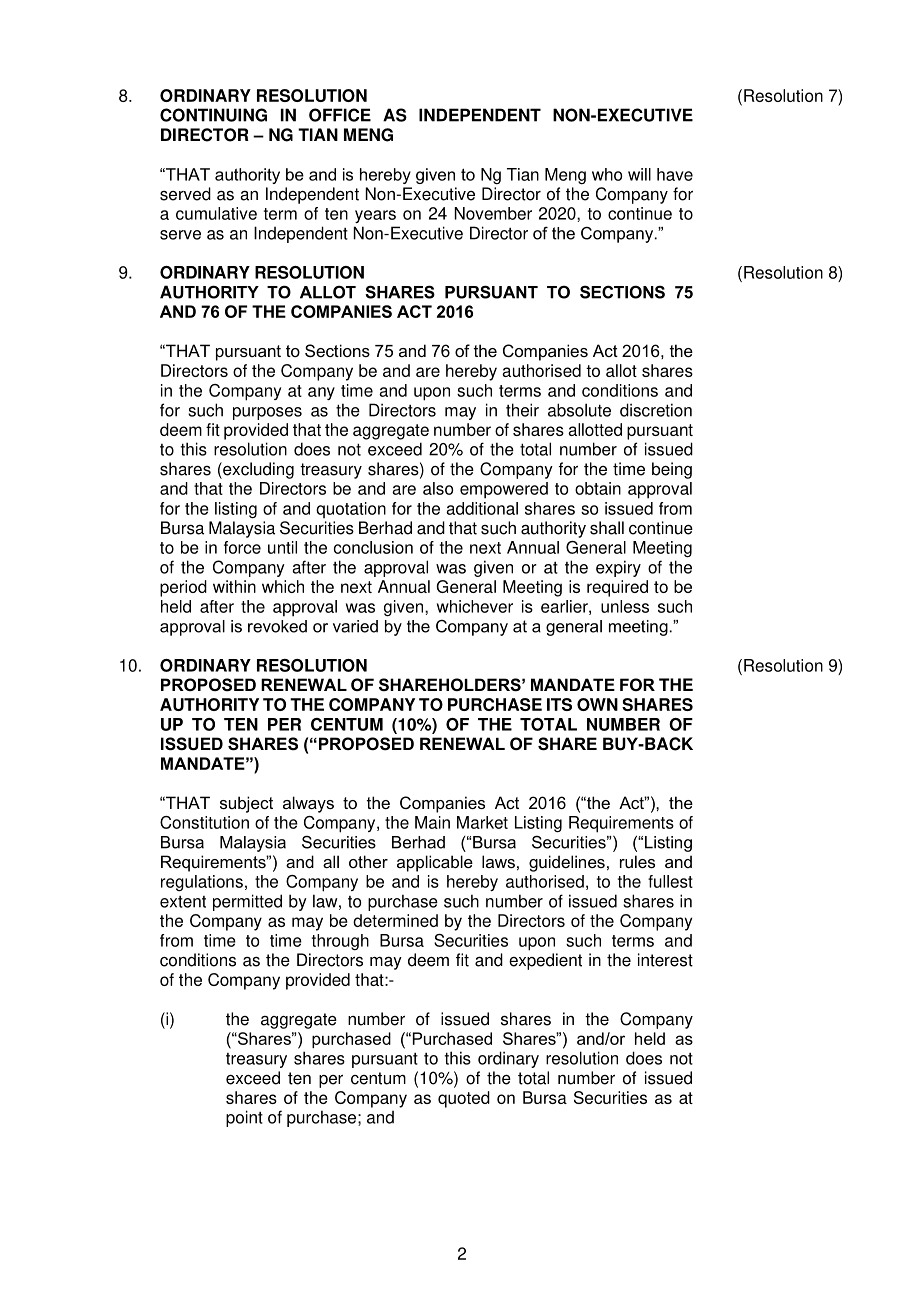 The width and height of the screenshot is (924, 1307). Describe the element at coordinates (244, 1118) in the screenshot. I see `point` at that location.
